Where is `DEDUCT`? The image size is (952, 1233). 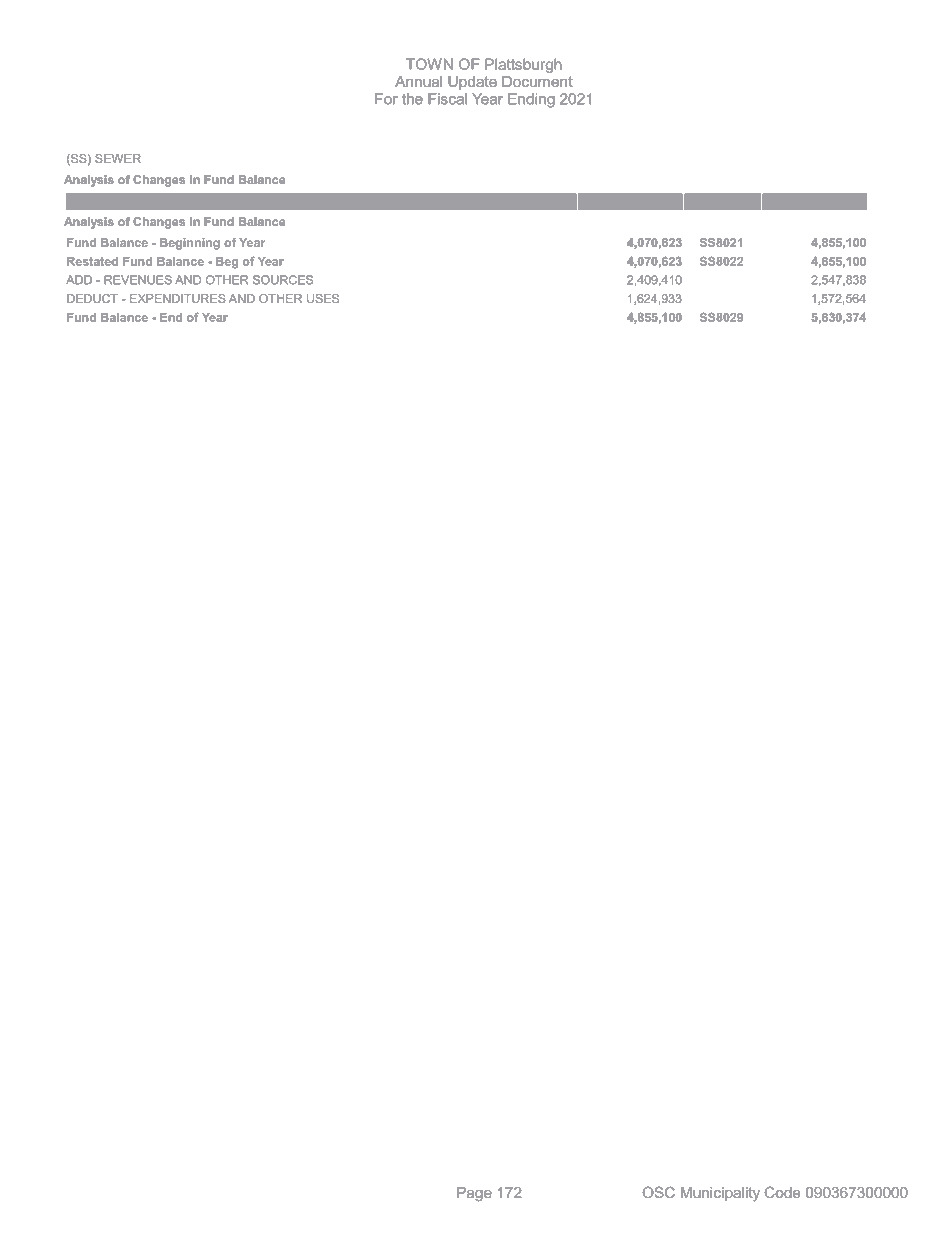
DEDUCT is located at coordinates (92, 298).
